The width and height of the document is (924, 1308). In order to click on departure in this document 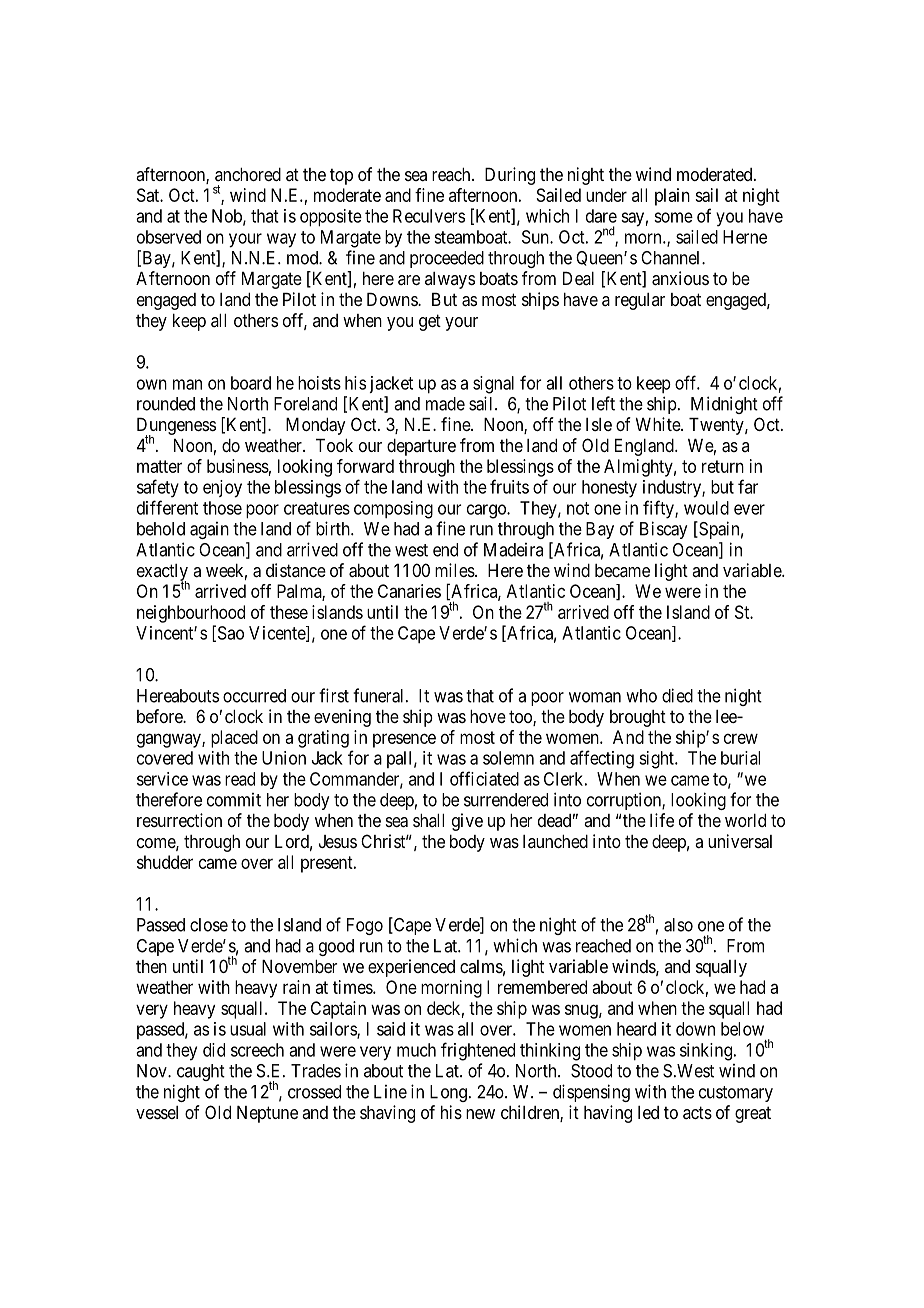, I will do `click(421, 447)`.
